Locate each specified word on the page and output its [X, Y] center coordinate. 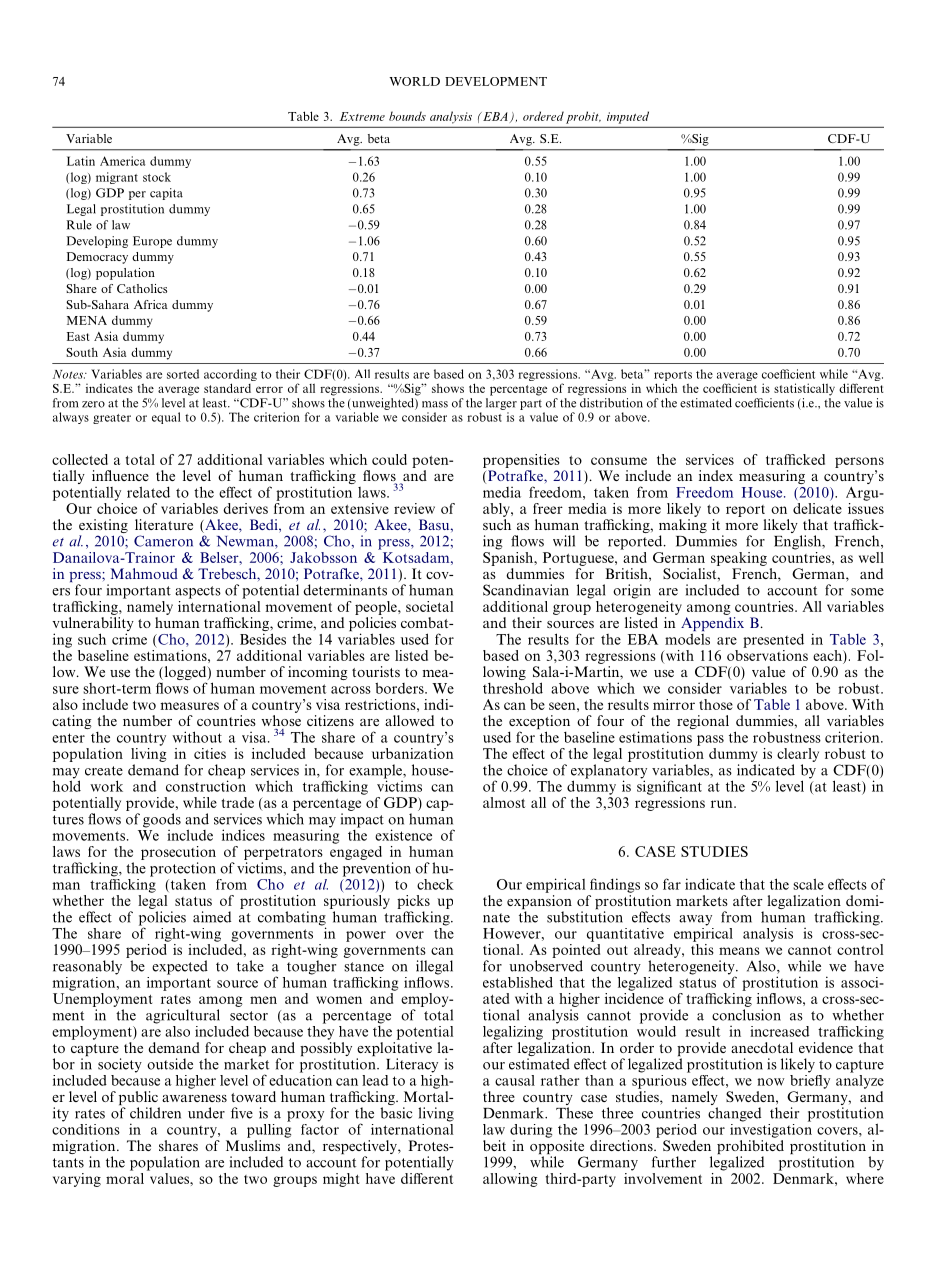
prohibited [750, 1148]
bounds [407, 116]
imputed [628, 117]
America [122, 161]
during [531, 1131]
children [155, 1113]
